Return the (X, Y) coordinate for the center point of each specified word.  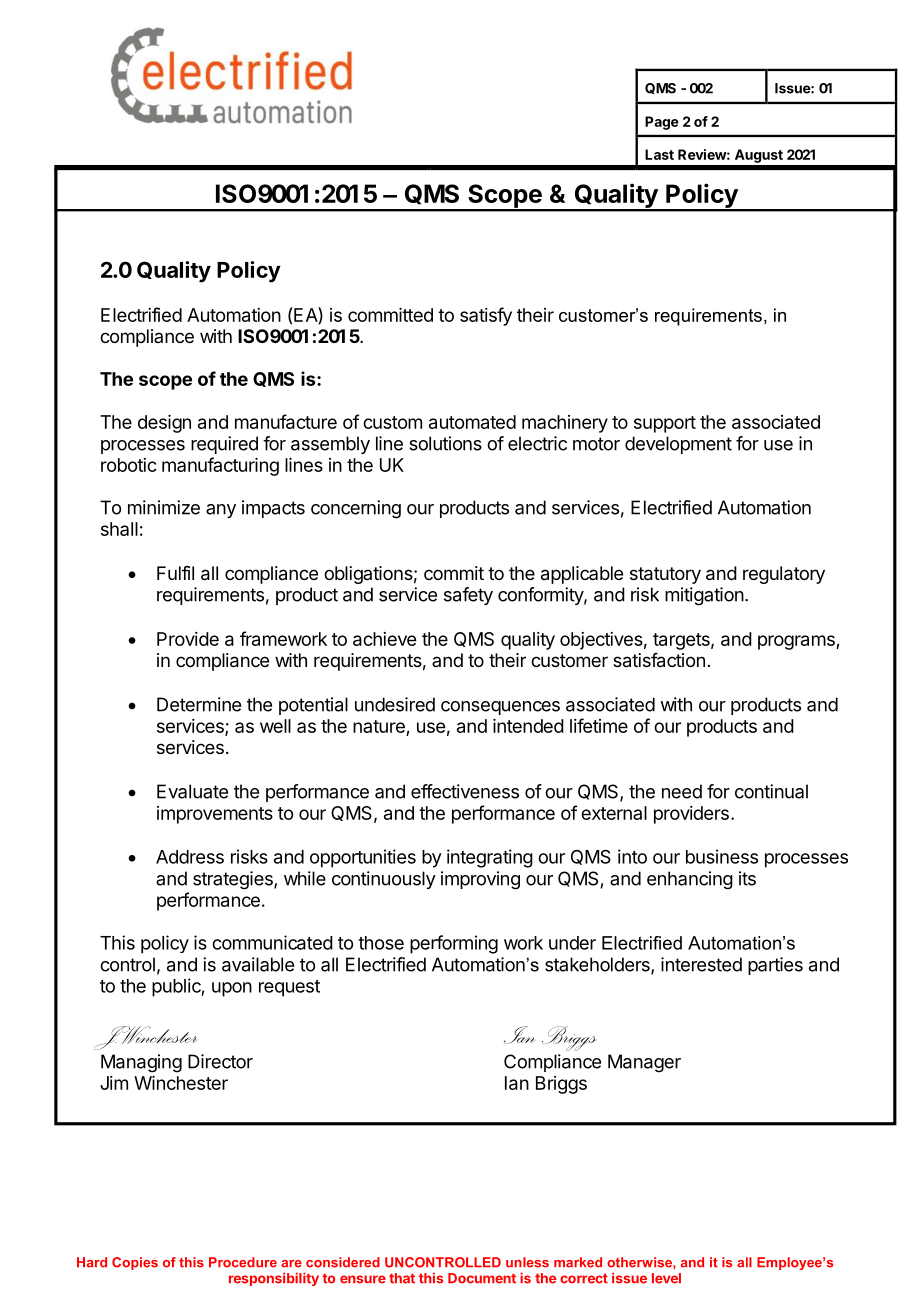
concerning (356, 509)
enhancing (690, 880)
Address (190, 857)
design (164, 424)
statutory (665, 575)
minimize (164, 507)
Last (659, 154)
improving (480, 880)
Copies (135, 1263)
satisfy (486, 316)
